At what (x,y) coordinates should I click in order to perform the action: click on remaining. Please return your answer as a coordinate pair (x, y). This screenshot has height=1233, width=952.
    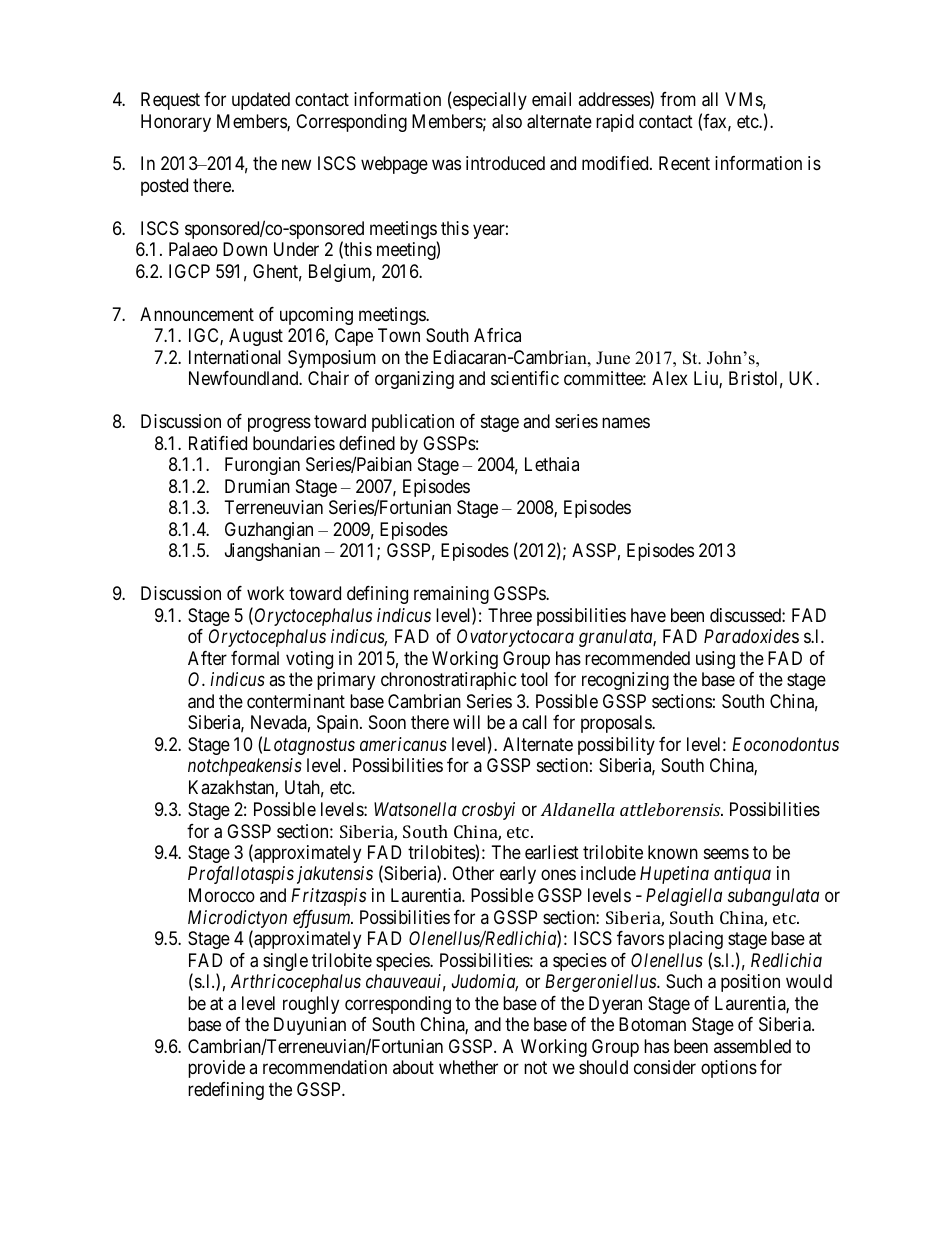
    Looking at the image, I should click on (451, 595).
